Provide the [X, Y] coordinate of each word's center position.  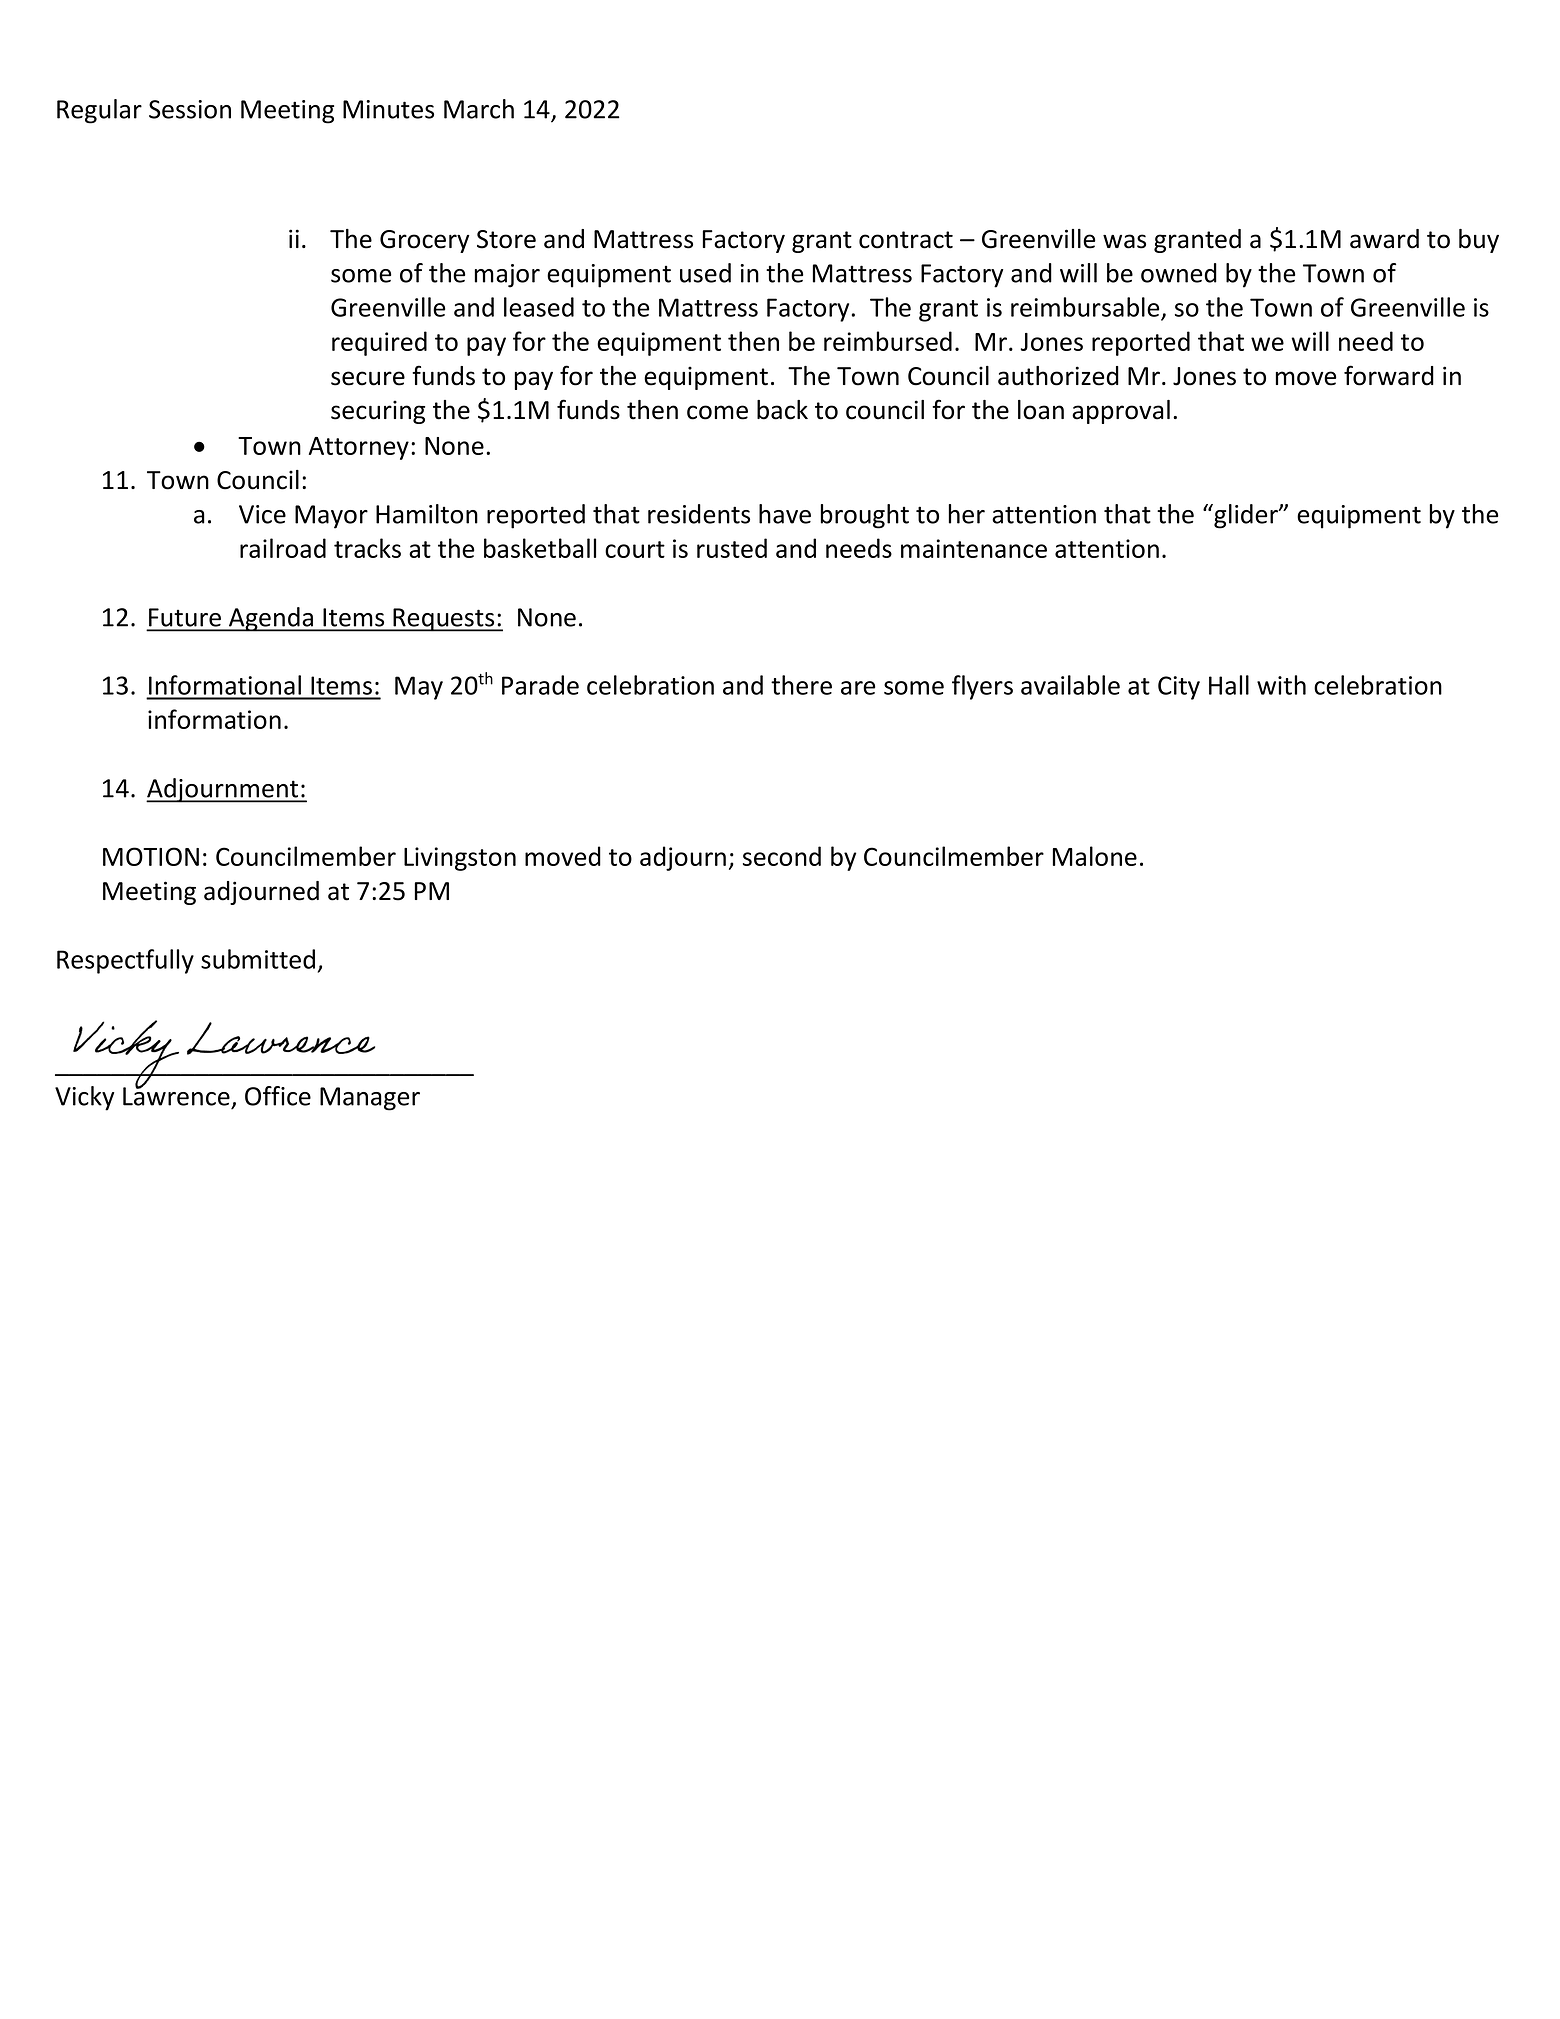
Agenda [271, 619]
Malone [1095, 856]
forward [1389, 375]
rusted [732, 548]
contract [906, 240]
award [1384, 239]
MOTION [151, 856]
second [782, 856]
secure [368, 378]
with [1281, 685]
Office [278, 1096]
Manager [370, 1099]
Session [190, 109]
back [782, 410]
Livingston [460, 859]
